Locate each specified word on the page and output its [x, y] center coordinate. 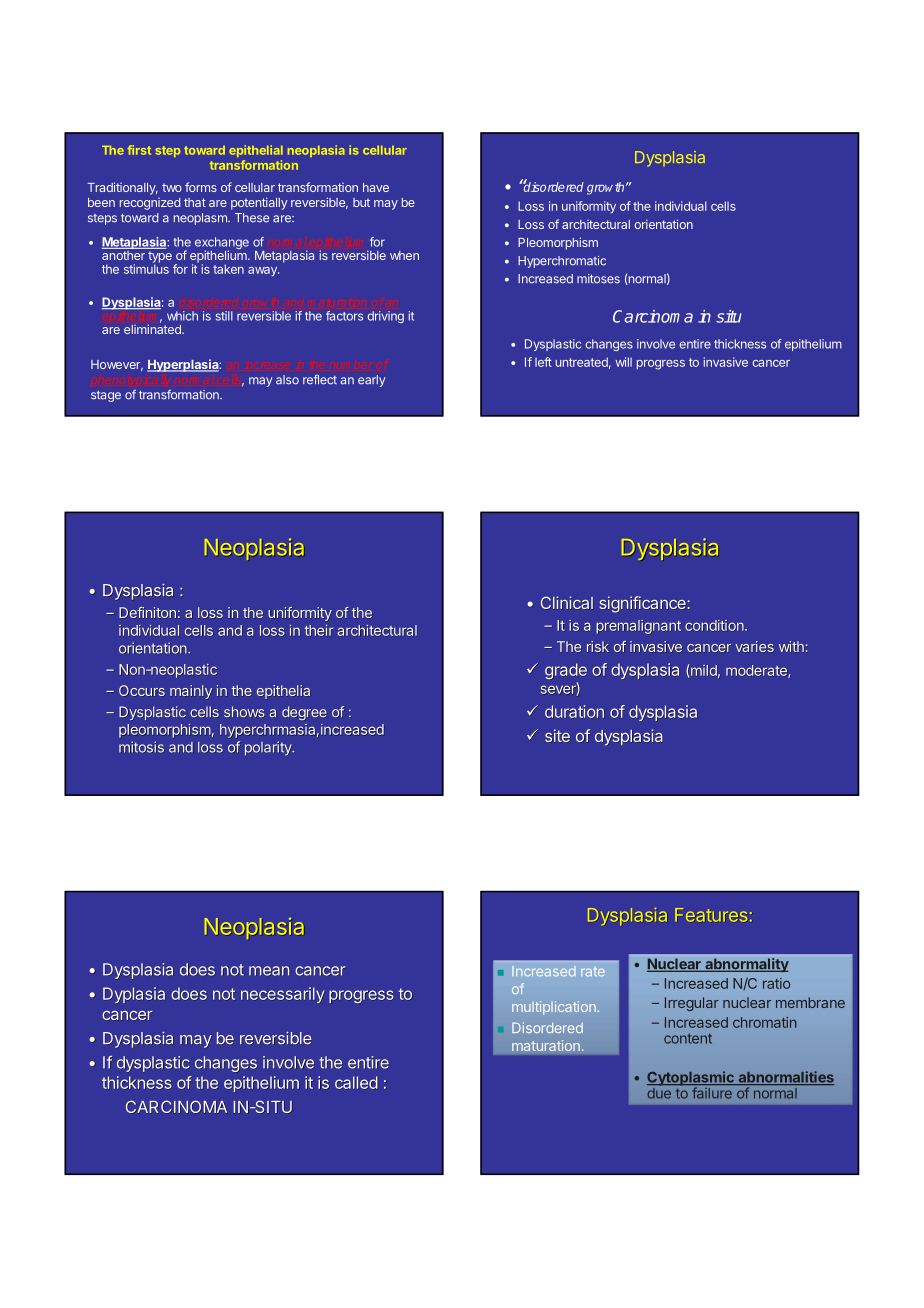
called [356, 1082]
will [623, 362]
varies [754, 646]
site [558, 735]
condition [715, 625]
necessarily [282, 995]
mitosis [141, 747]
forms [201, 187]
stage [106, 396]
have [376, 187]
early [371, 381]
